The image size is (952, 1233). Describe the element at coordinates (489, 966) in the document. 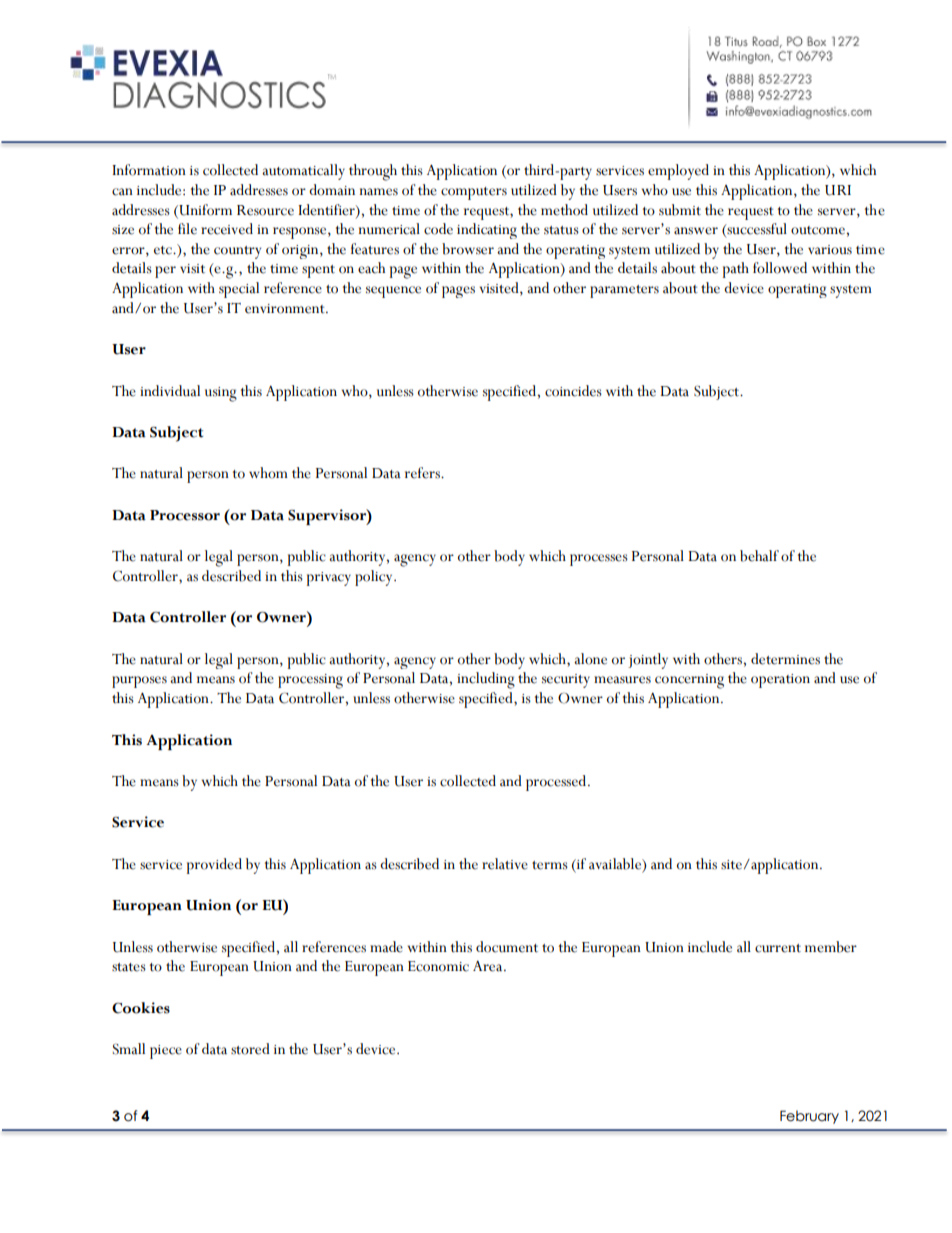

I see `Area` at that location.
